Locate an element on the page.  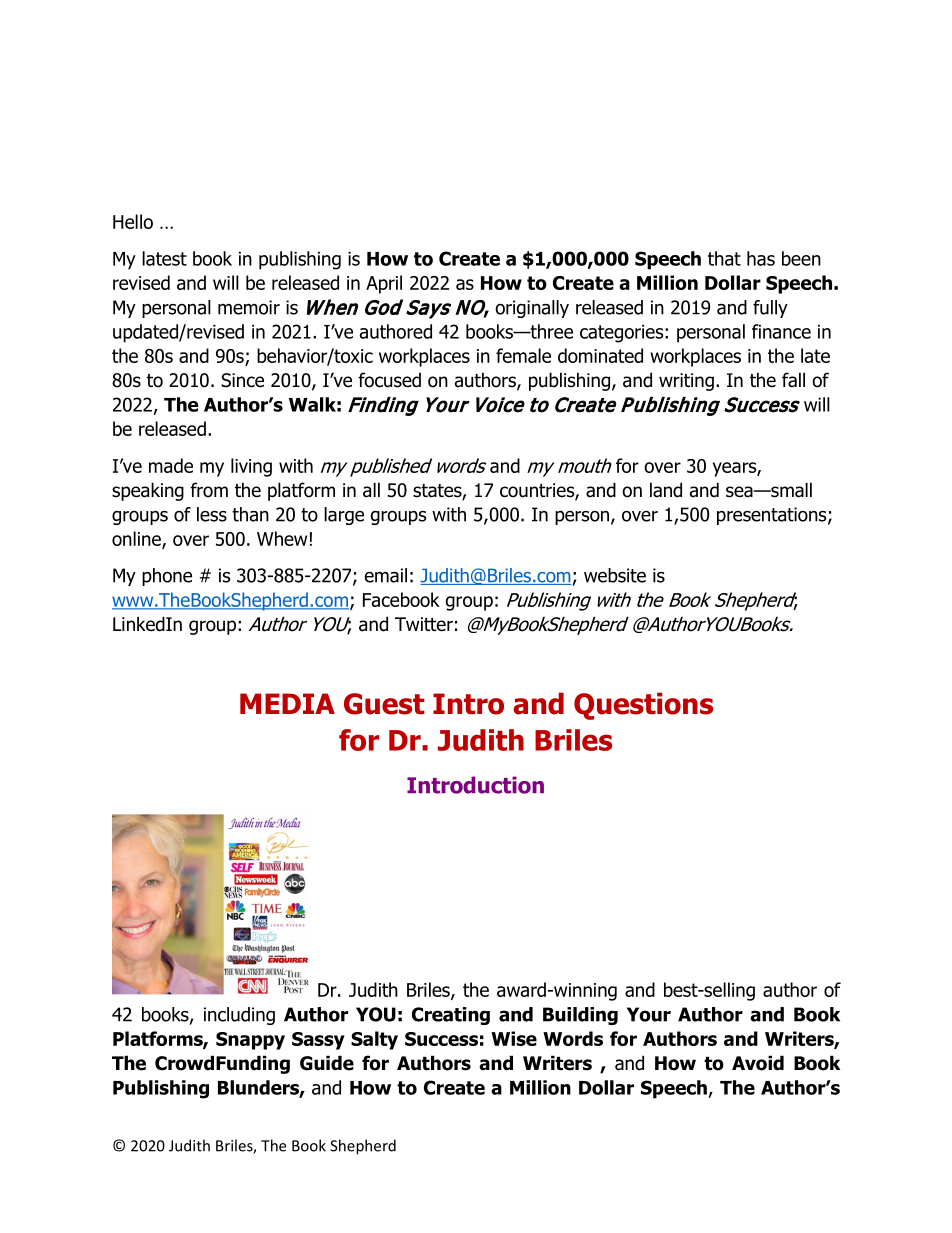
MEDIA is located at coordinates (287, 703).
